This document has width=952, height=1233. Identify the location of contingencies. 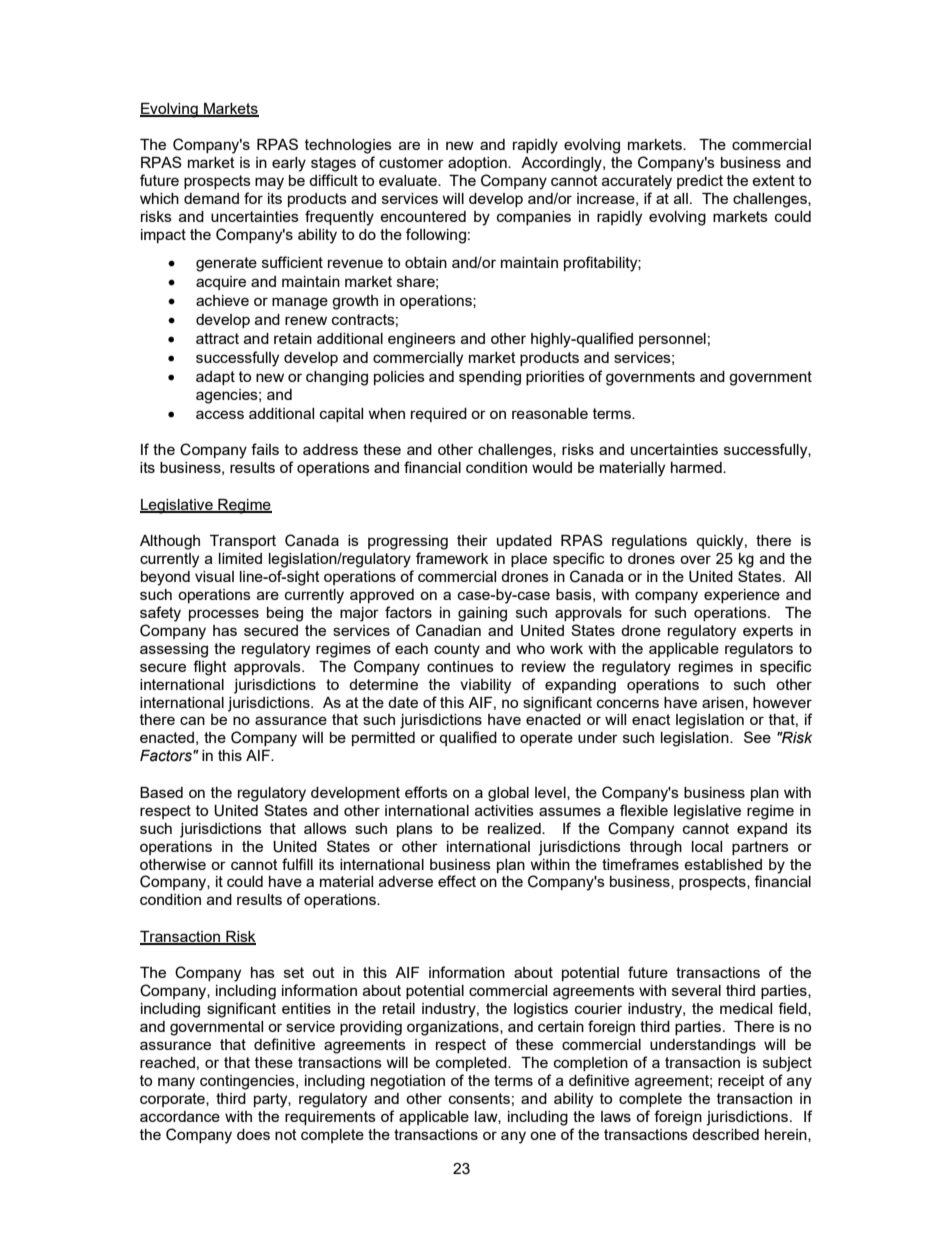
(248, 1082).
